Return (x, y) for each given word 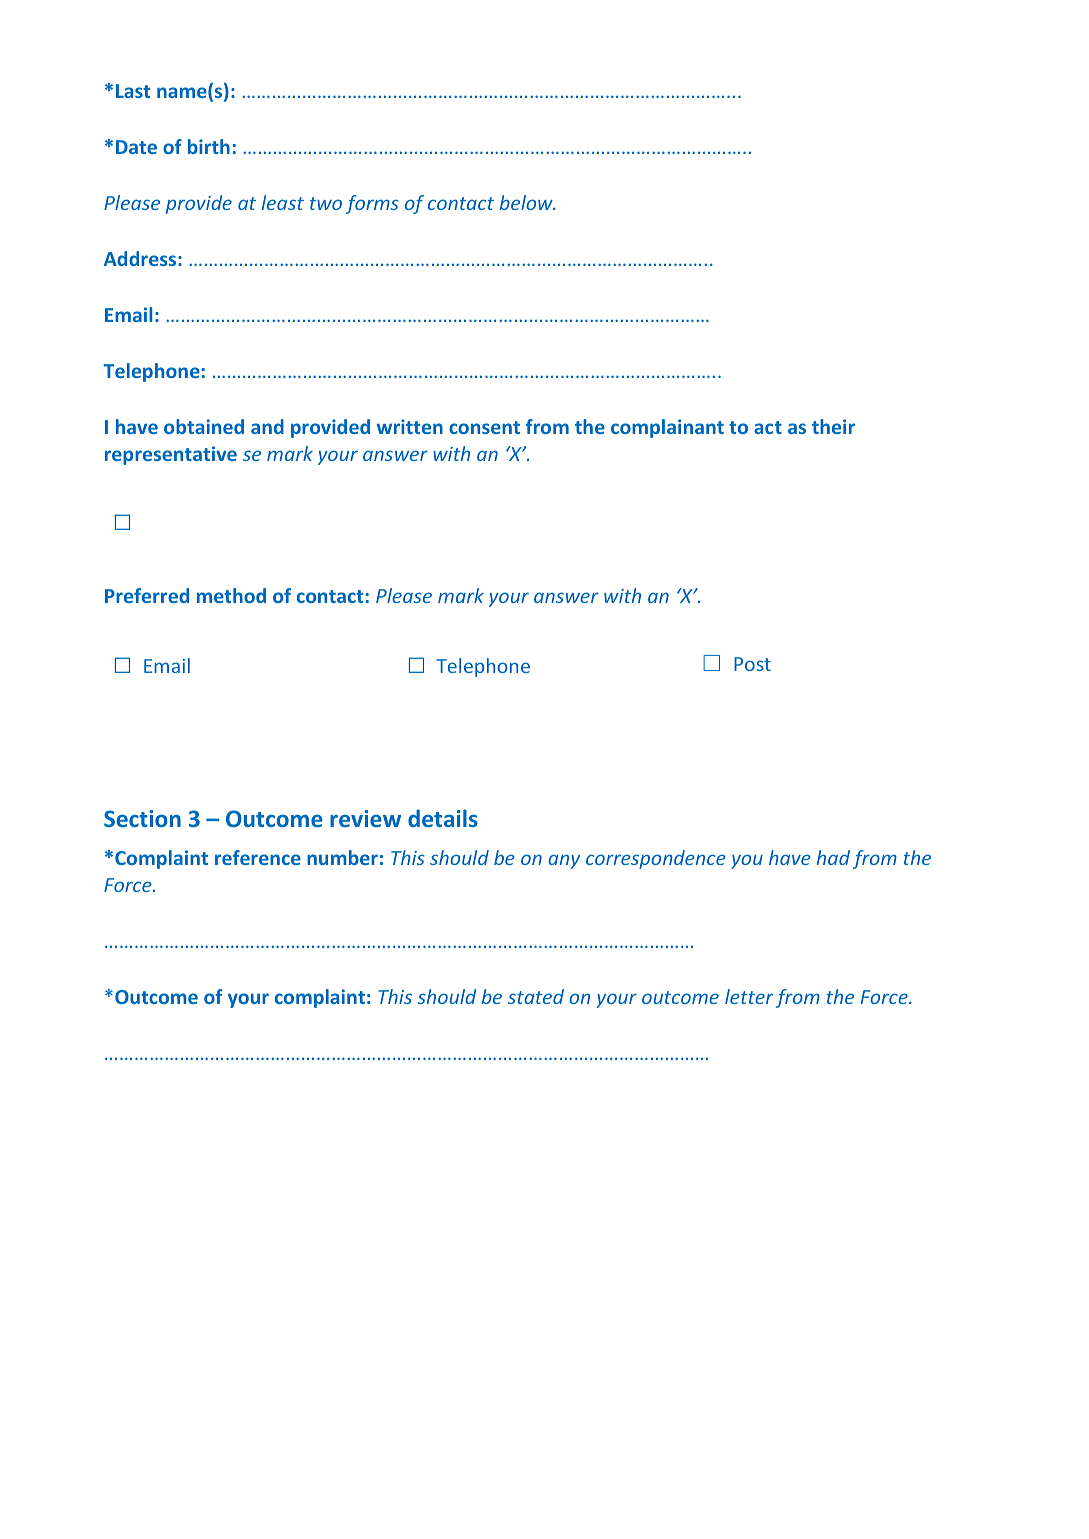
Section (142, 818)
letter (749, 996)
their (833, 426)
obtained (204, 426)
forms (372, 204)
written (410, 426)
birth (209, 146)
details (443, 818)
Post (752, 664)
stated (536, 996)
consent (484, 427)
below (527, 202)
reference (258, 857)
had (833, 857)
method (231, 595)
